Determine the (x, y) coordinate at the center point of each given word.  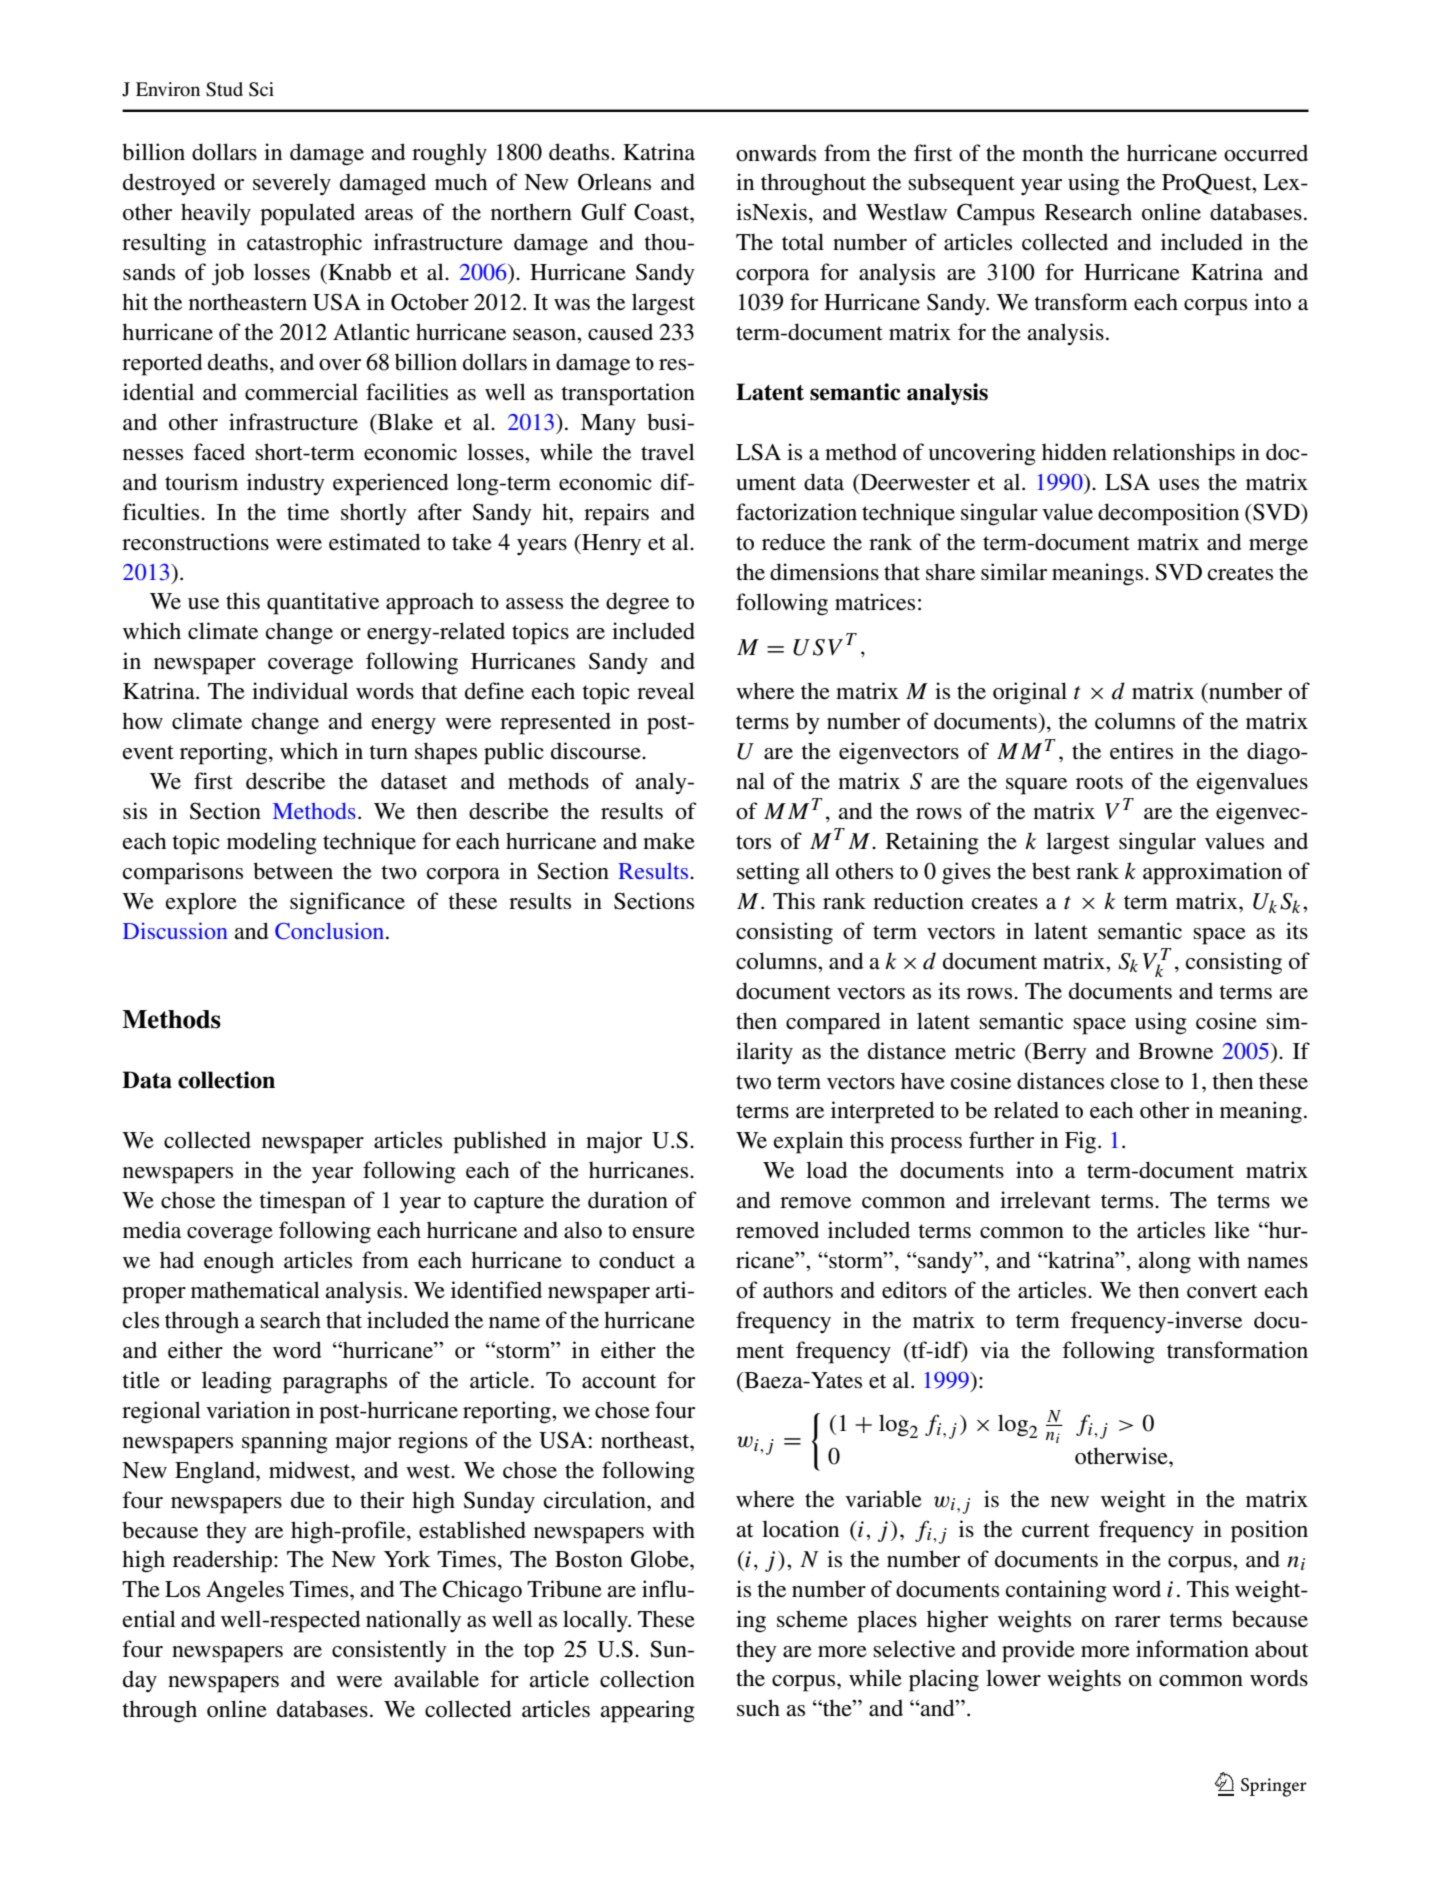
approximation (1212, 873)
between (293, 871)
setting (768, 873)
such (758, 1708)
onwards (776, 153)
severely (292, 184)
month (1052, 153)
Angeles (245, 1591)
